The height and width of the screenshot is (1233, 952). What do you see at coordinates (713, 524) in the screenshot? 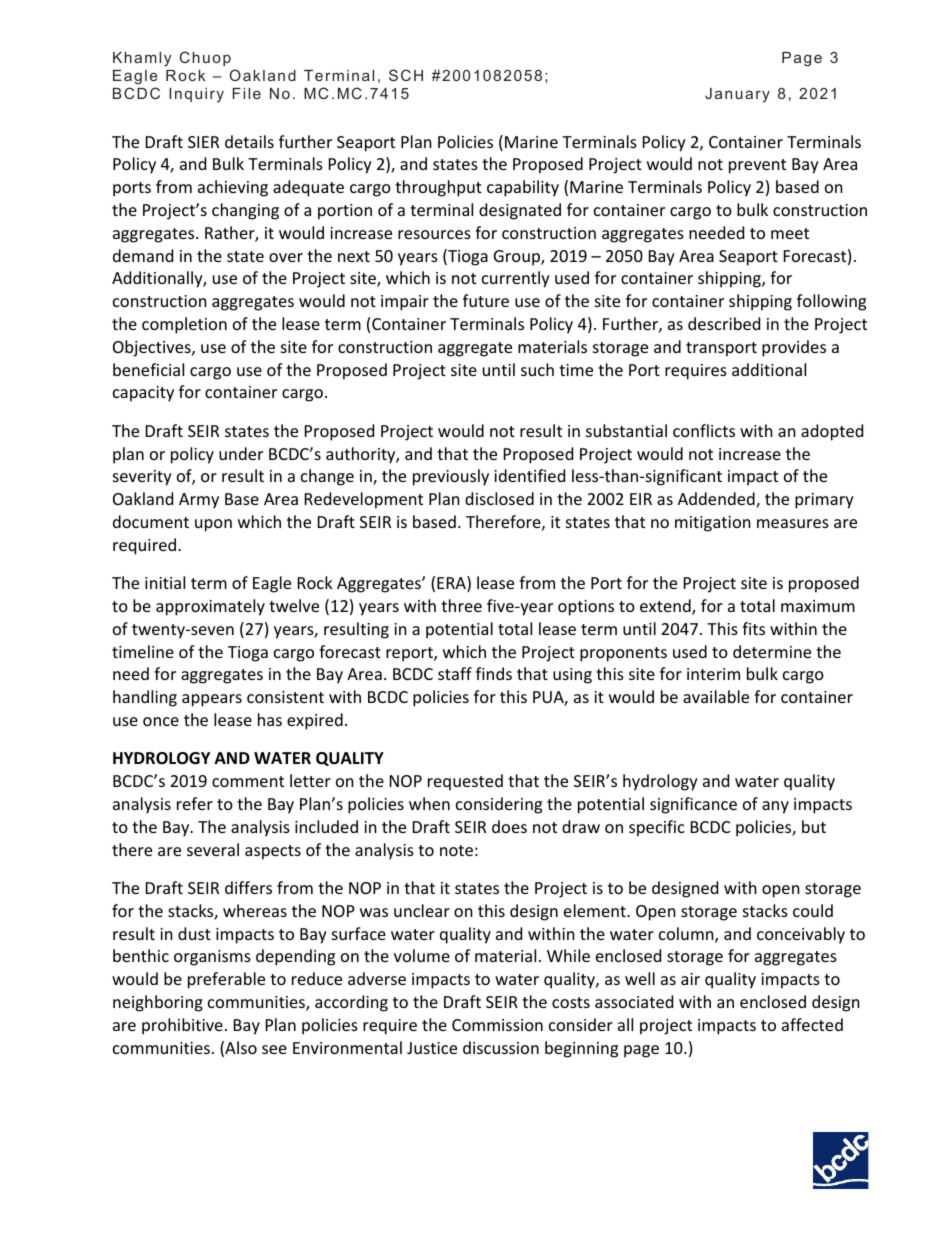
I see `mitigation` at bounding box center [713, 524].
